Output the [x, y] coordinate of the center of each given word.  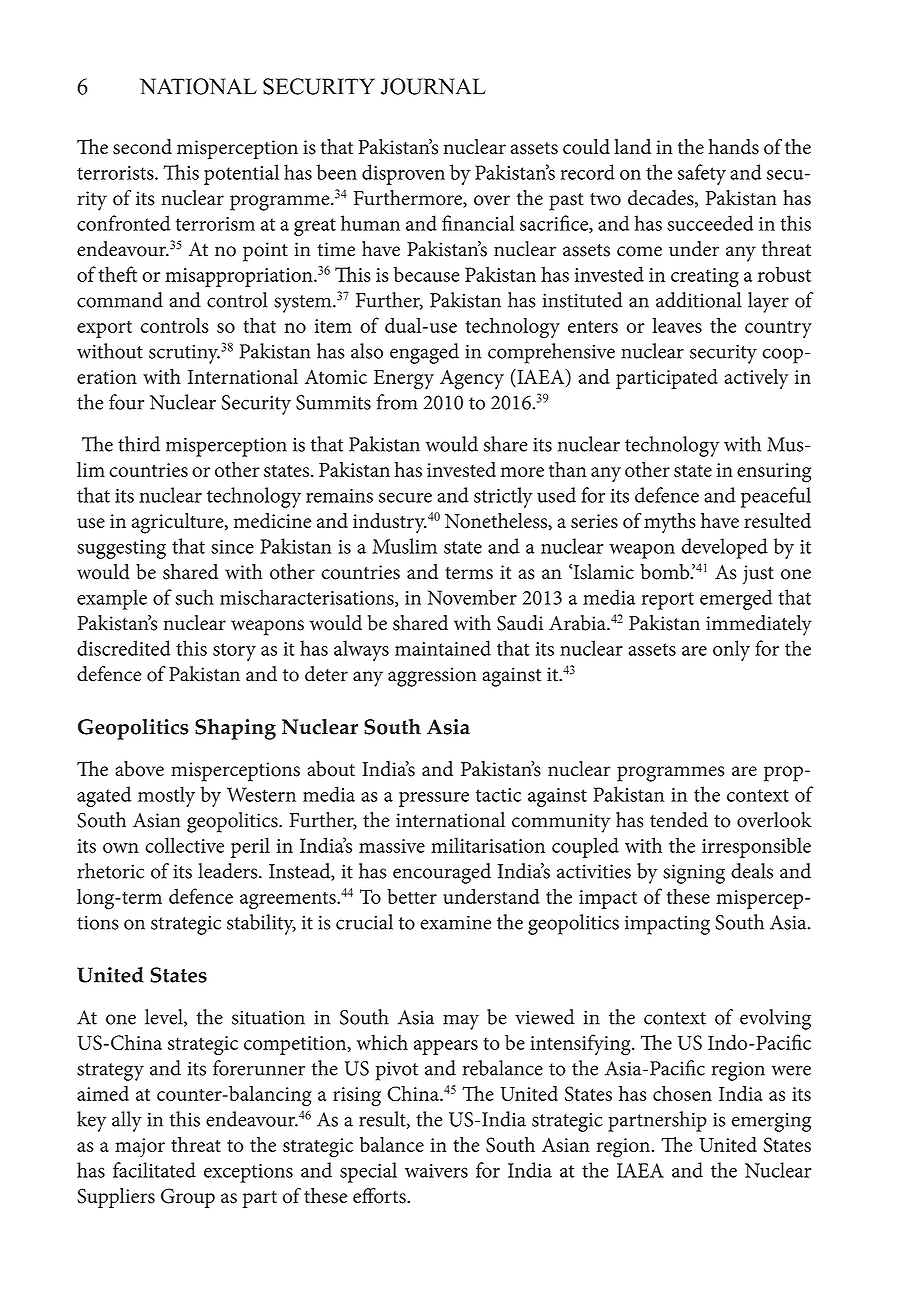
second [142, 147]
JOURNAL [433, 86]
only [731, 650]
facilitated [154, 1170]
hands [733, 147]
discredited [124, 648]
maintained [443, 648]
